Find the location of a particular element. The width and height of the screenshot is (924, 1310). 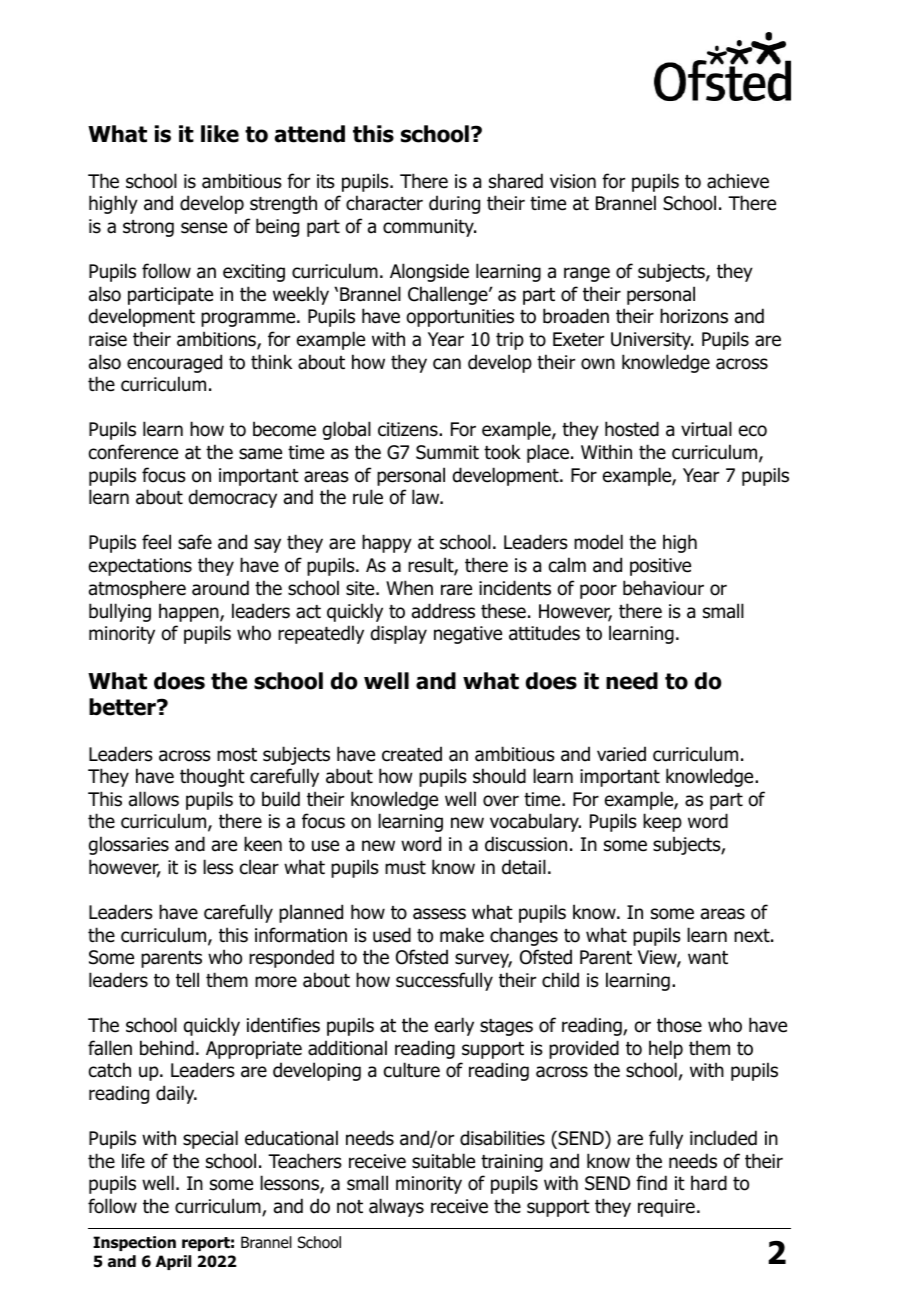

April is located at coordinates (173, 1262).
